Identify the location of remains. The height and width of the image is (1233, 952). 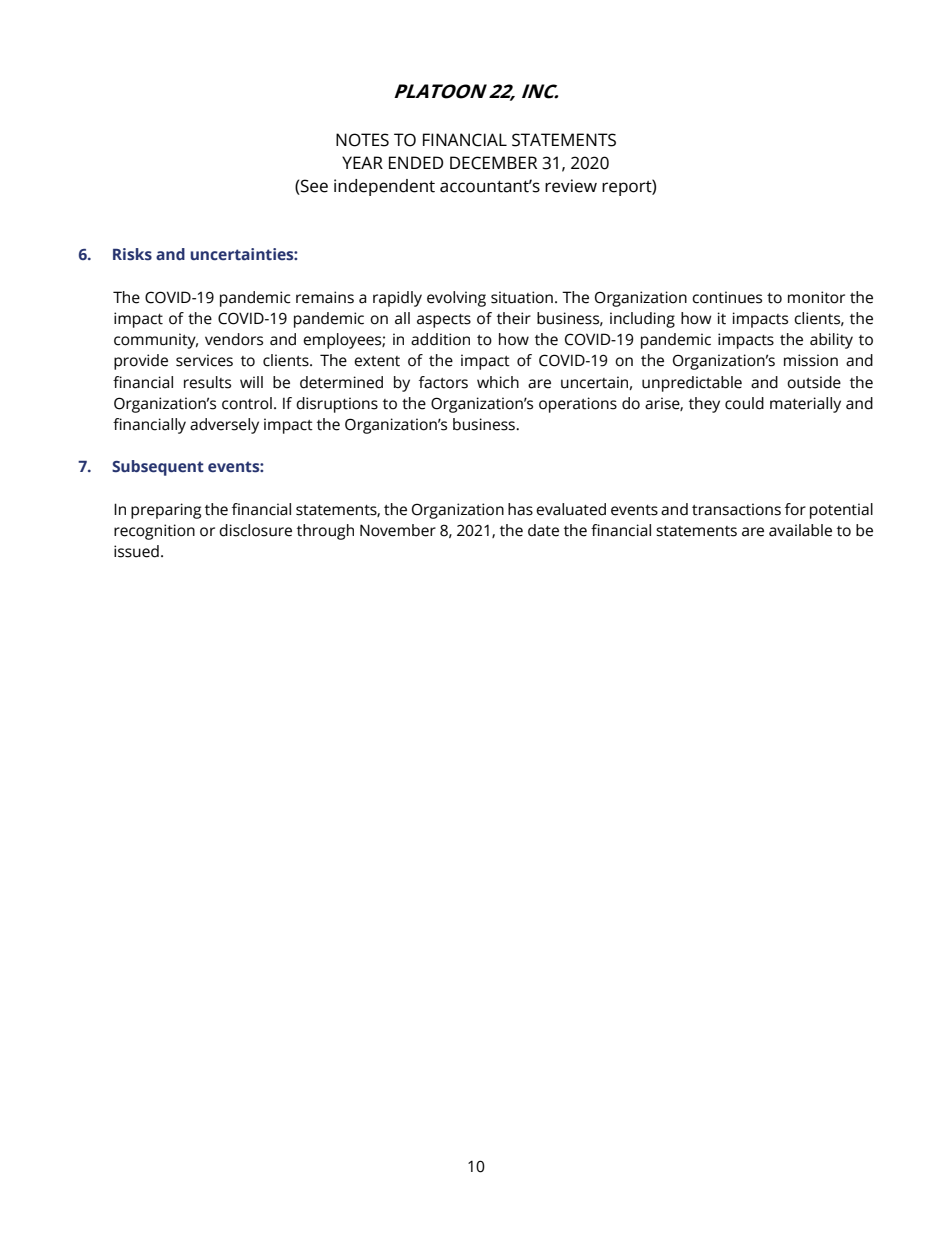
(325, 297).
